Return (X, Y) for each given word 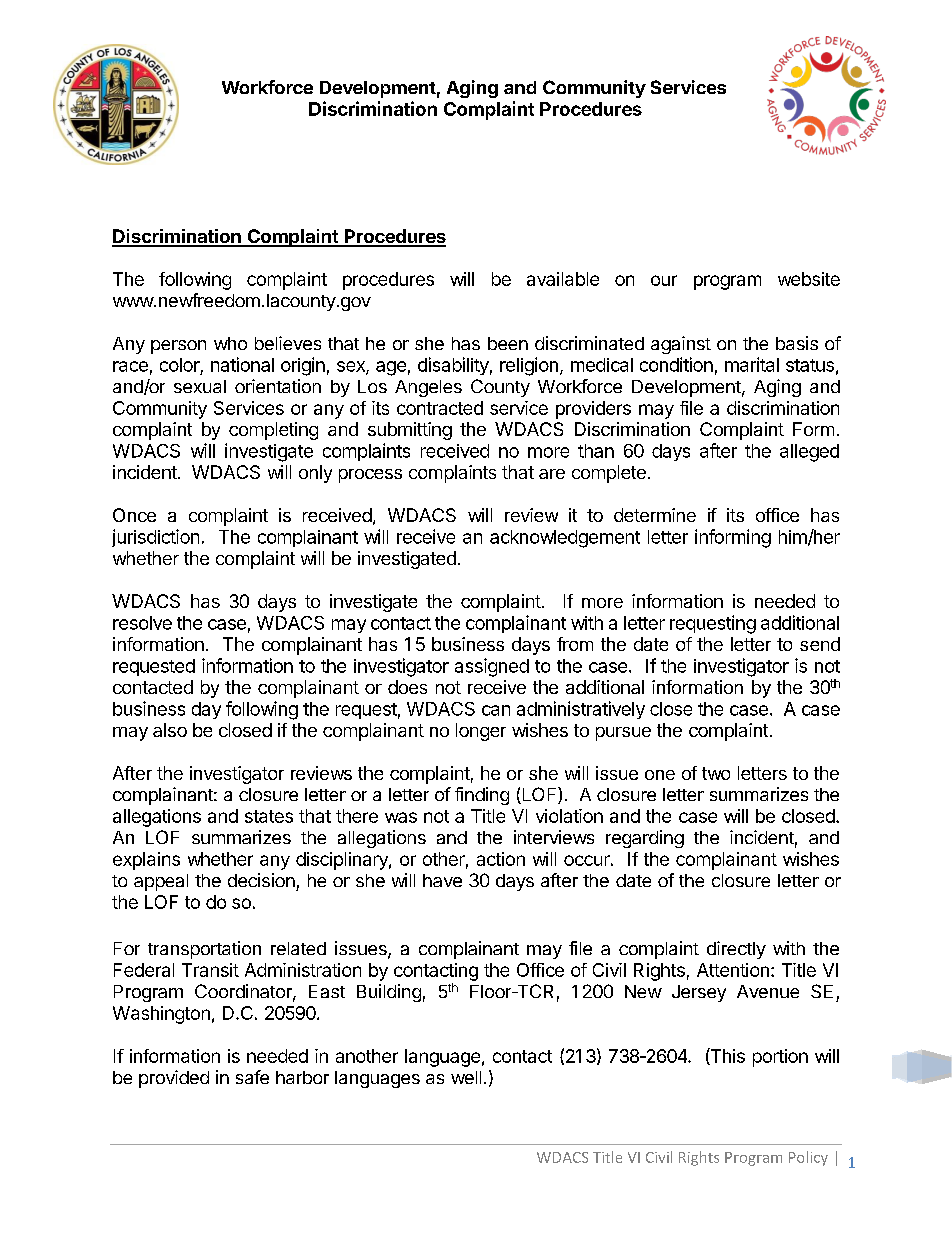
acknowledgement (565, 539)
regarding (645, 839)
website (809, 279)
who (230, 343)
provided (174, 1079)
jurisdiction (155, 538)
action (501, 859)
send (820, 644)
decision (261, 880)
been (508, 343)
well (466, 1077)
